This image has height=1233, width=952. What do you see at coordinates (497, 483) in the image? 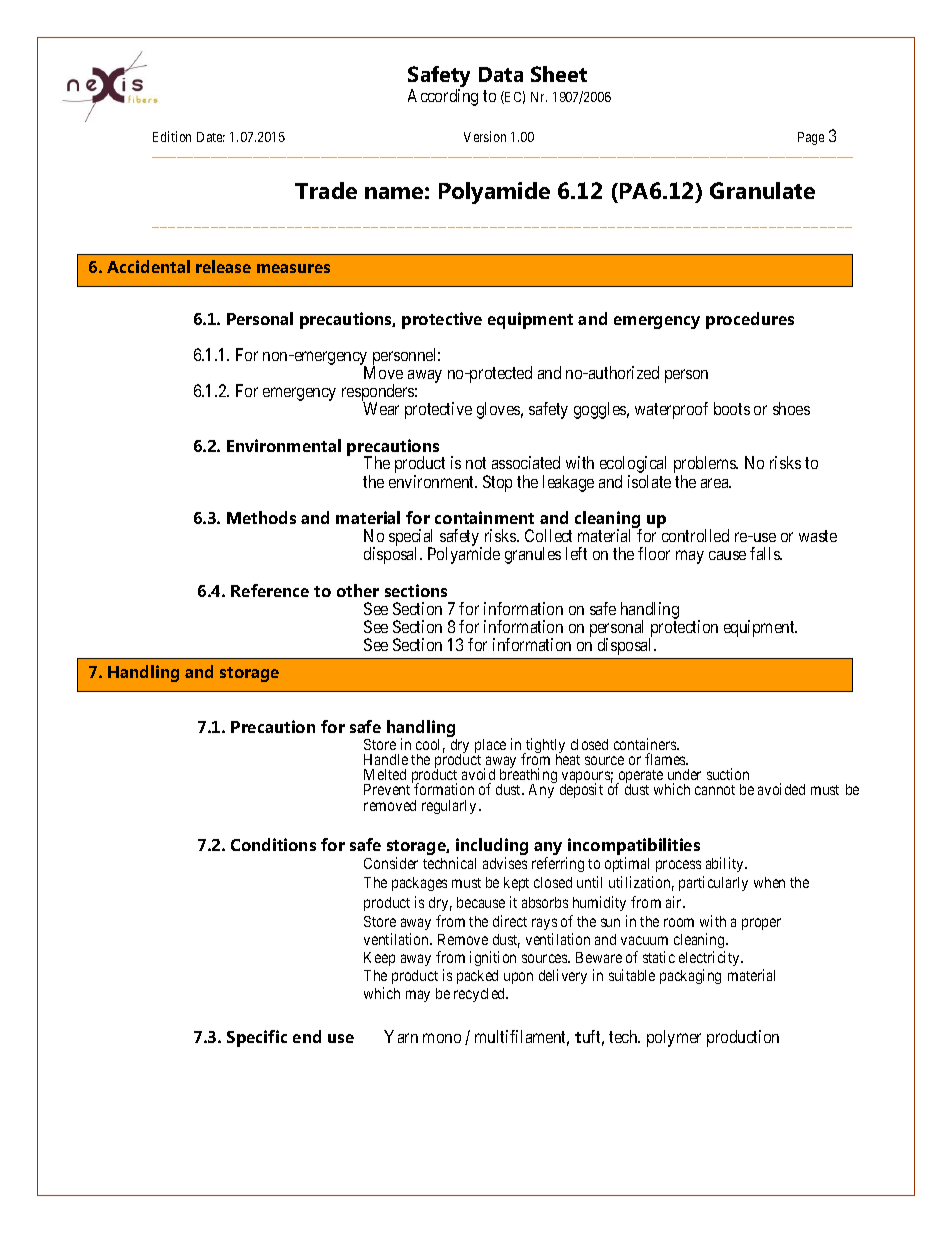
I see `Stop` at bounding box center [497, 483].
